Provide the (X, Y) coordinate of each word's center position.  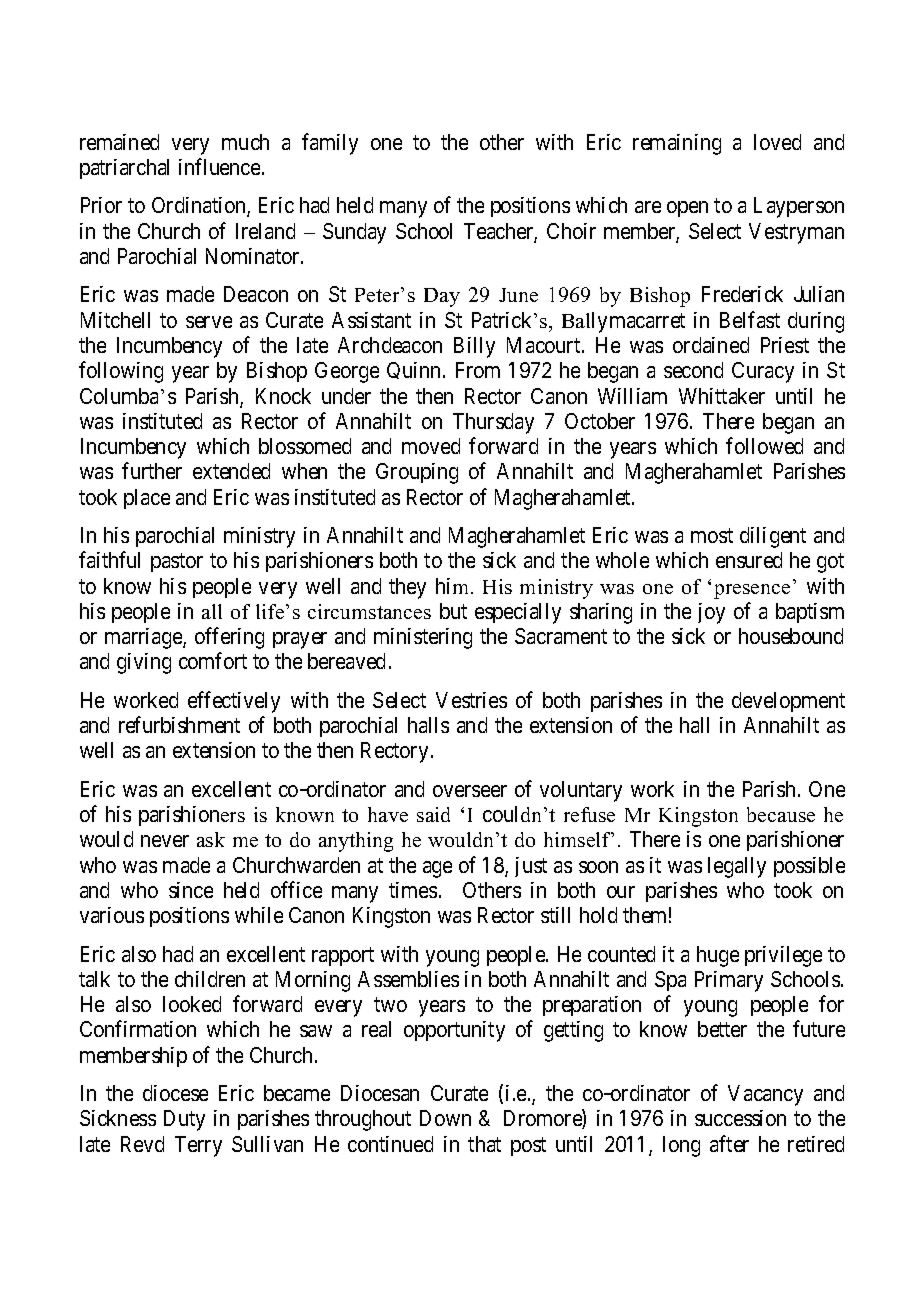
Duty (184, 1120)
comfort (213, 660)
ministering (423, 638)
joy (711, 613)
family (330, 144)
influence (219, 166)
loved (777, 142)
